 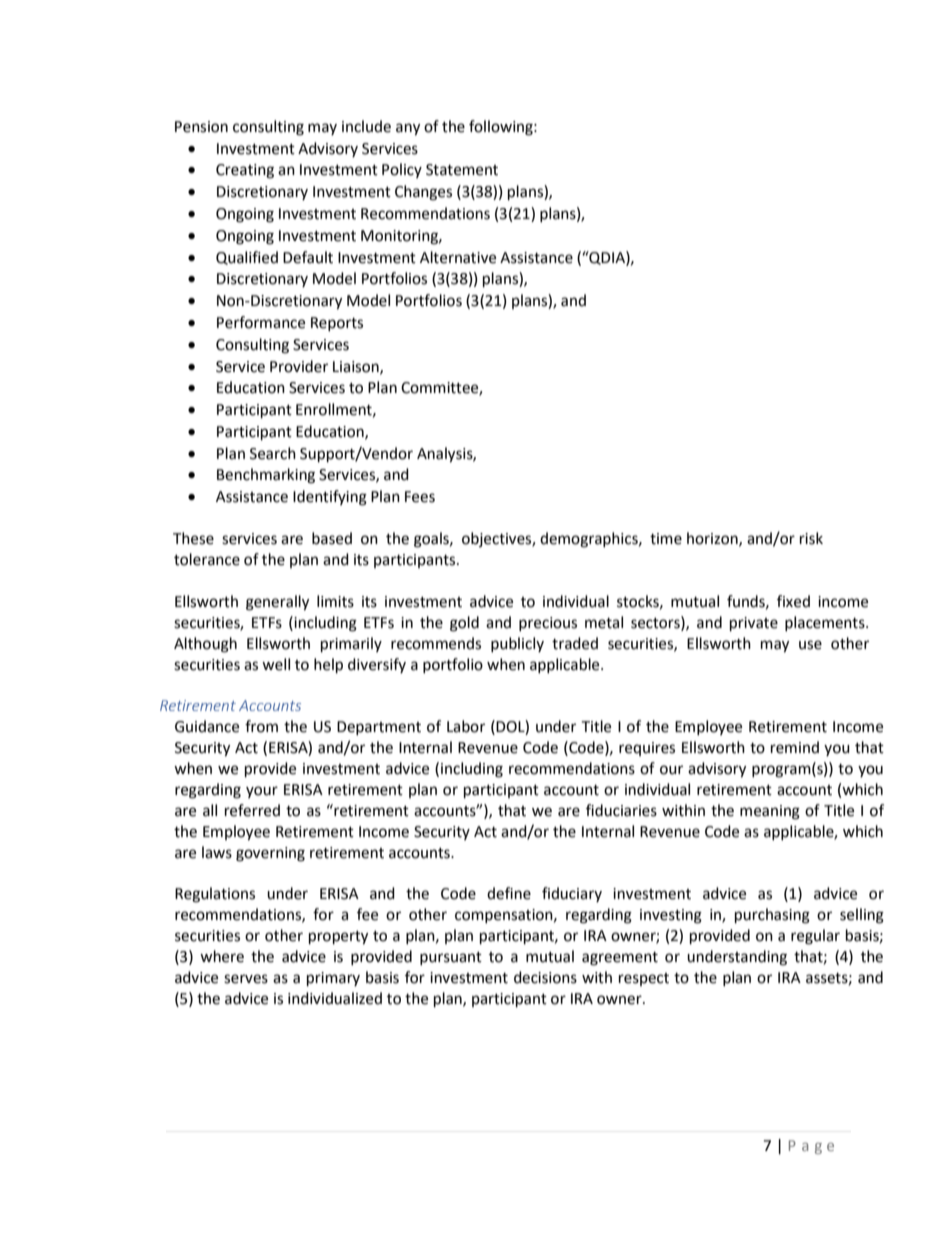 What do you see at coordinates (548, 624) in the page?
I see `precious` at bounding box center [548, 624].
